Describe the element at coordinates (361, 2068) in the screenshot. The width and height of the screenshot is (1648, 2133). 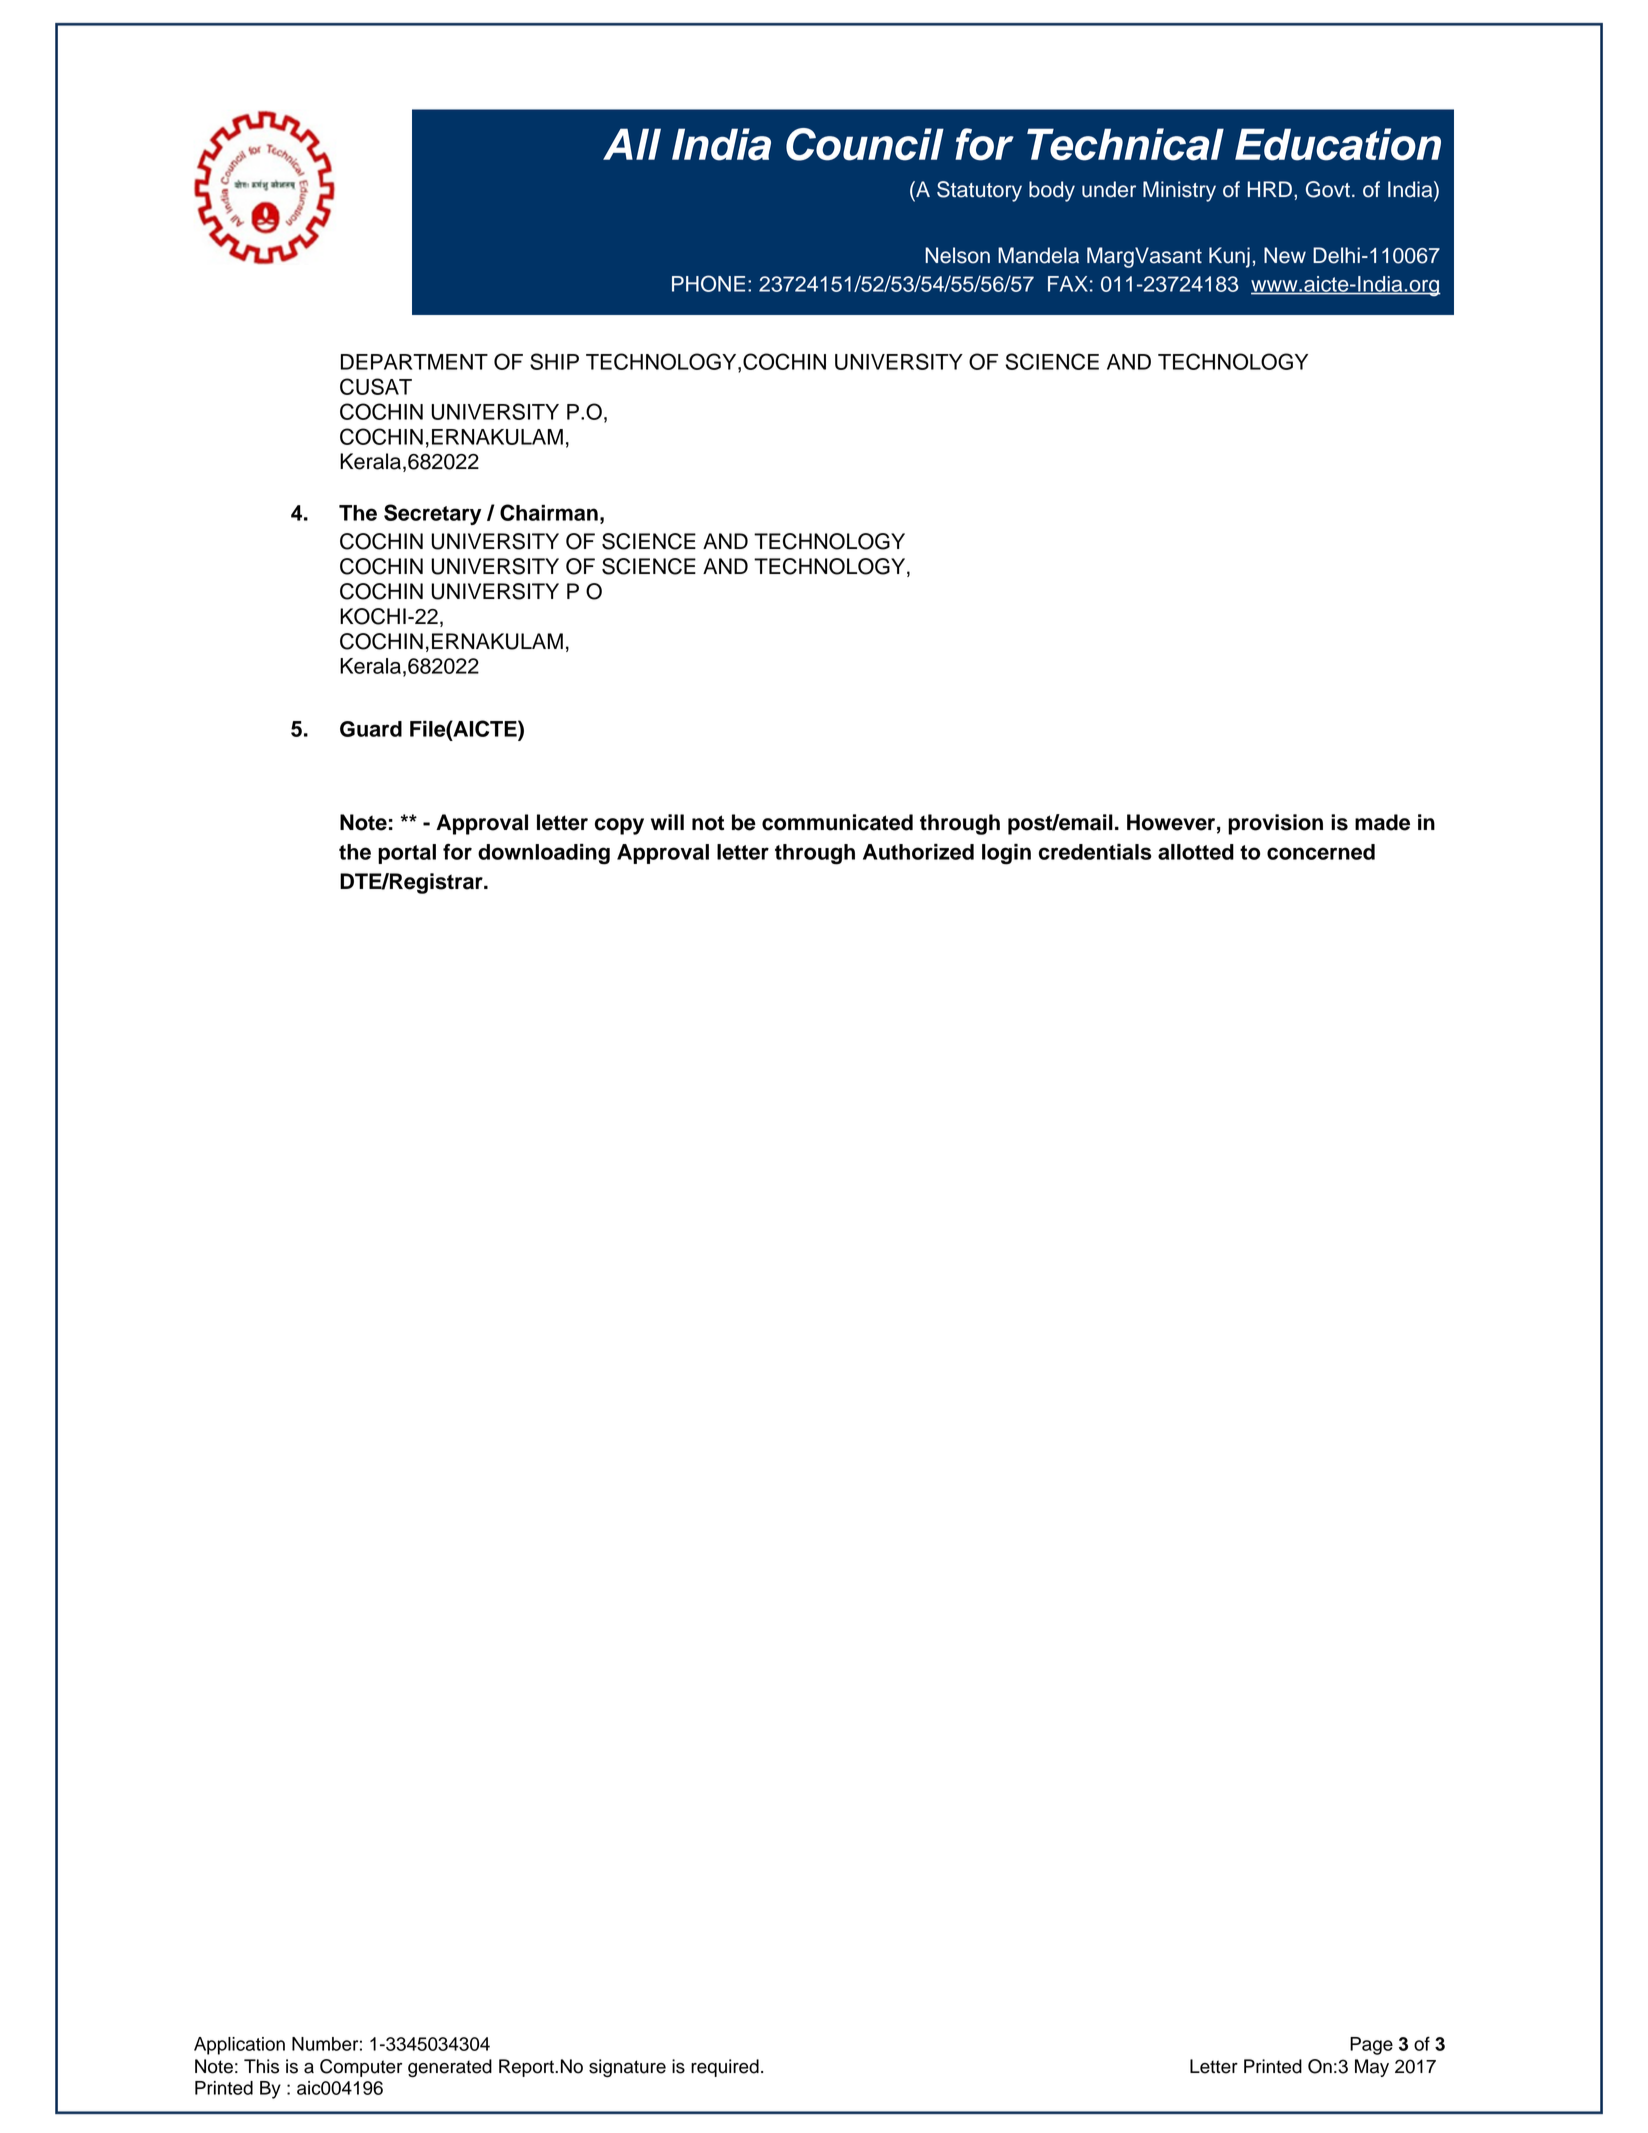
I see `Computer` at that location.
